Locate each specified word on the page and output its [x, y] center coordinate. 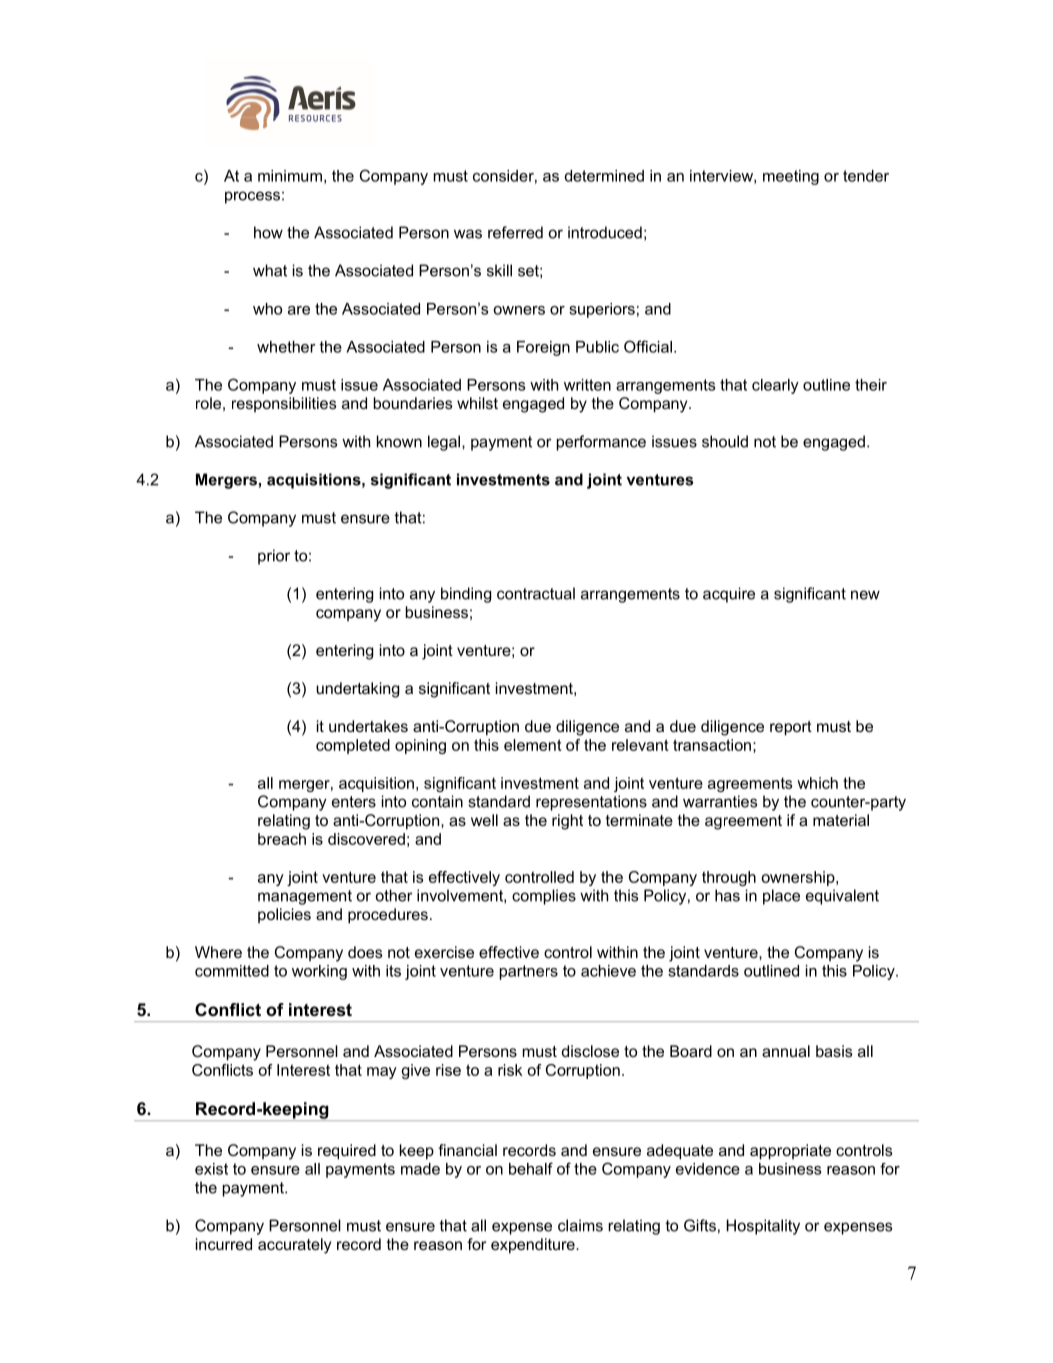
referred [515, 232]
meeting [791, 177]
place [781, 897]
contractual [536, 593]
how [268, 232]
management [305, 897]
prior [274, 557]
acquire [729, 595]
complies [544, 897]
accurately [294, 1246]
